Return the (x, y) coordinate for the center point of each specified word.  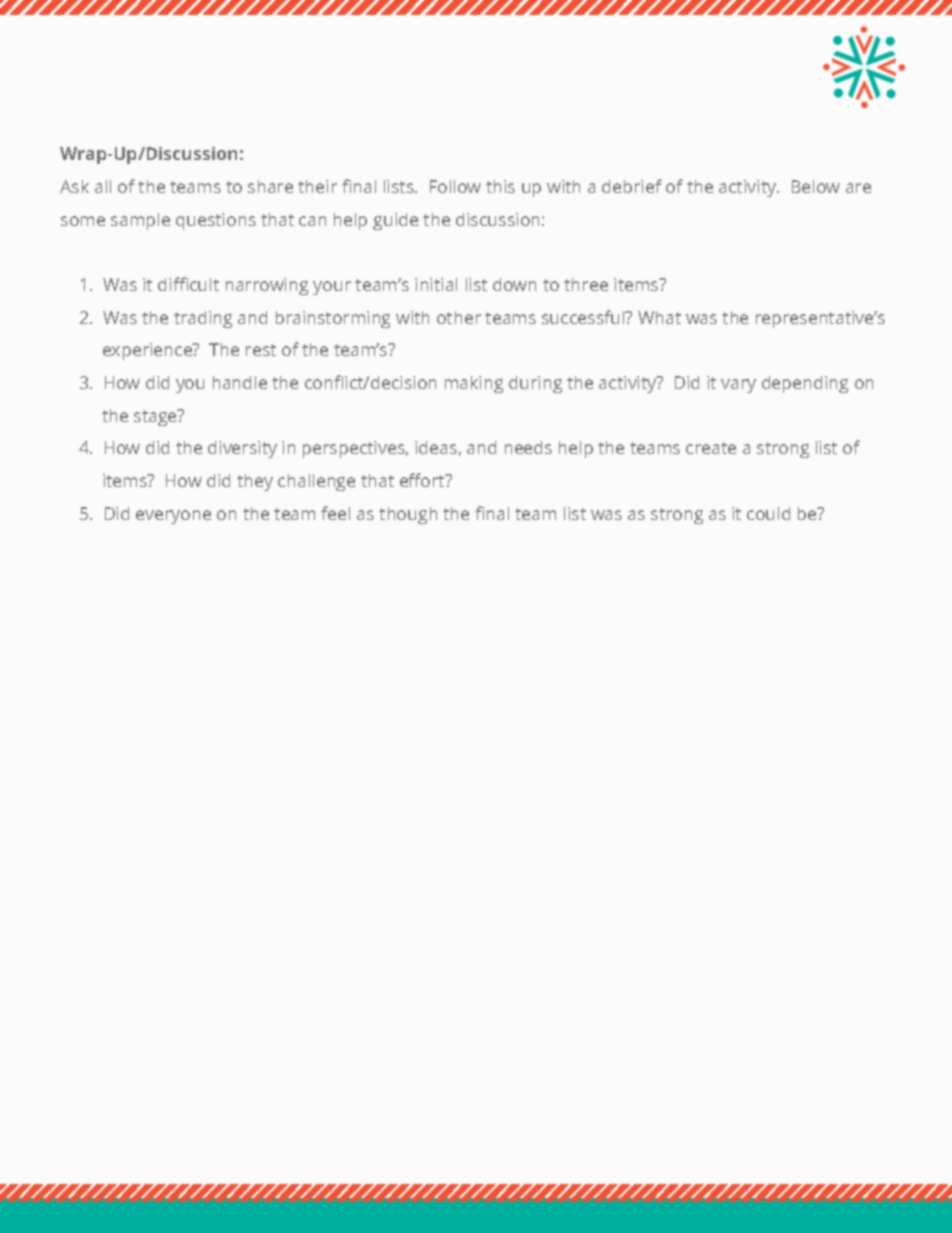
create (711, 448)
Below (816, 186)
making (474, 384)
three (586, 284)
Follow (455, 186)
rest (261, 350)
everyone (173, 517)
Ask (74, 186)
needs (528, 447)
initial (436, 284)
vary (738, 386)
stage (156, 417)
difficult (188, 284)
